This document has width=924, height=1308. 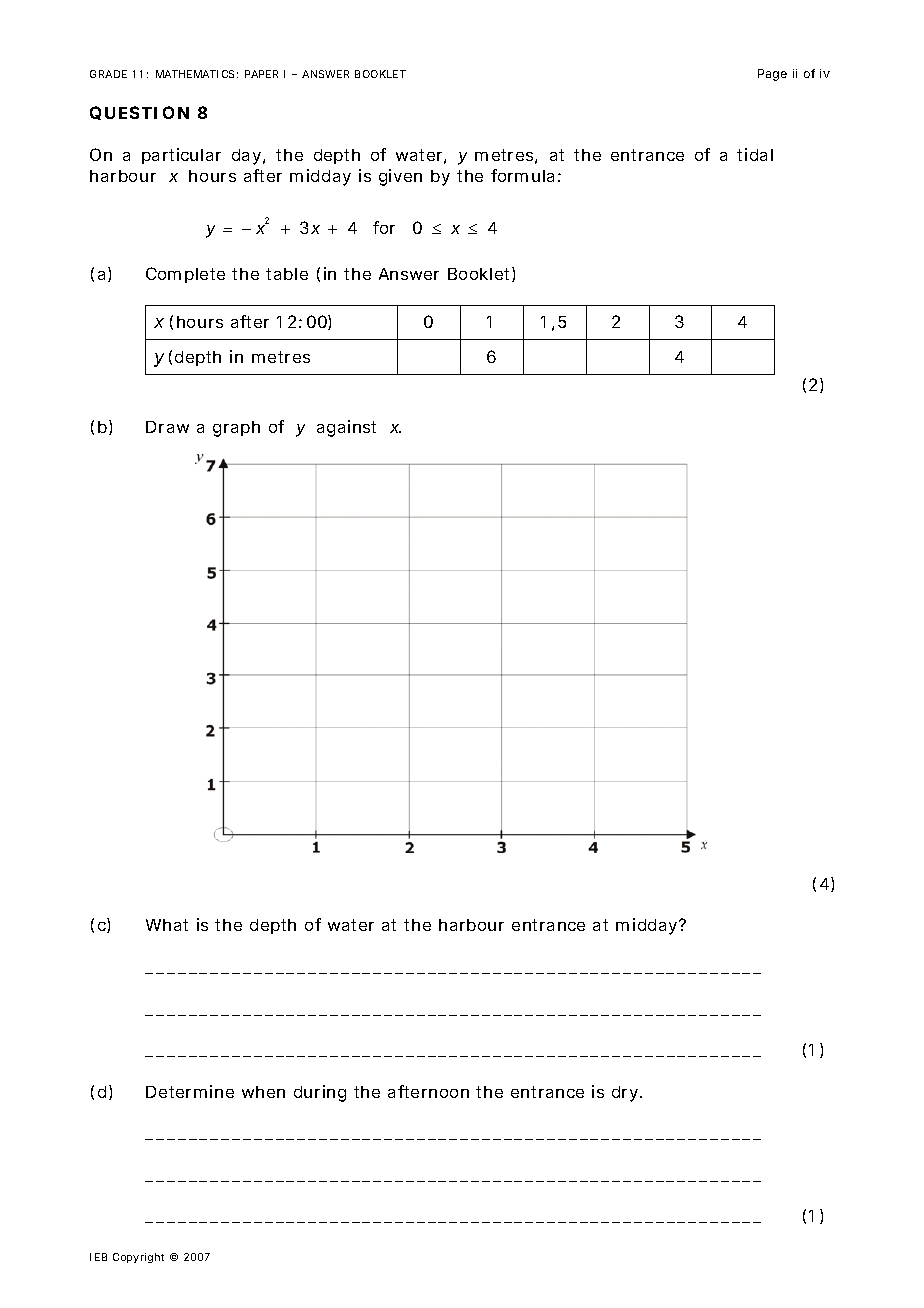 I want to click on during, so click(x=320, y=1093).
